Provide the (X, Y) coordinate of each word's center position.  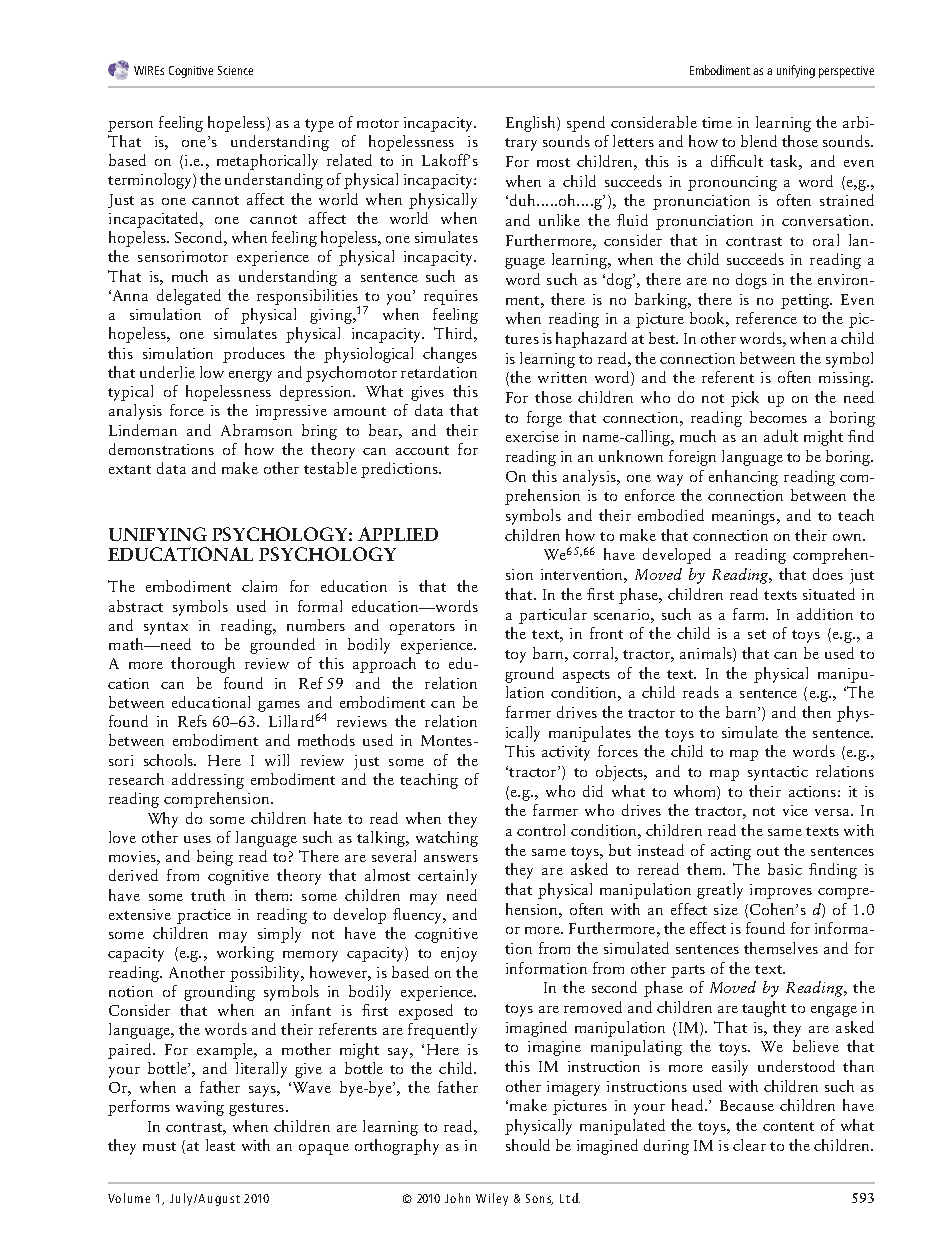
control (541, 830)
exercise (532, 436)
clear (749, 1145)
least (220, 1145)
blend (759, 141)
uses (197, 839)
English (532, 124)
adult (781, 436)
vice (795, 810)
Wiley (492, 1199)
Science (235, 70)
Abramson (256, 430)
